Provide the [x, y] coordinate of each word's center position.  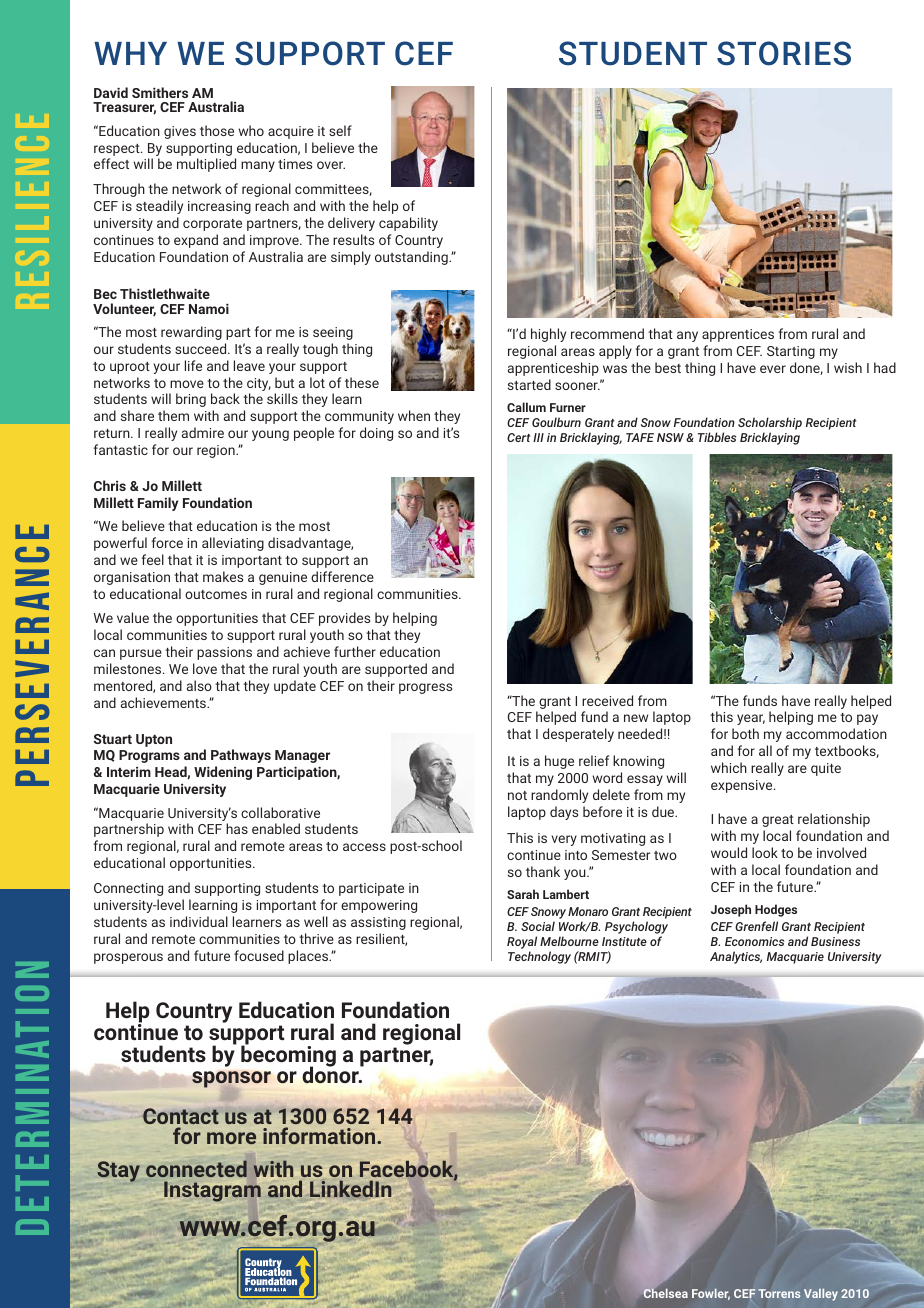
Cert [518, 437]
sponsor [231, 1081]
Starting [791, 352]
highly [548, 335]
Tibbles [717, 437]
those [217, 130]
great [778, 821]
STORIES [784, 53]
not [517, 795]
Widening [223, 773]
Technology [539, 957]
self [340, 130]
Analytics [736, 957]
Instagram [212, 1191]
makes [223, 576]
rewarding [191, 333]
